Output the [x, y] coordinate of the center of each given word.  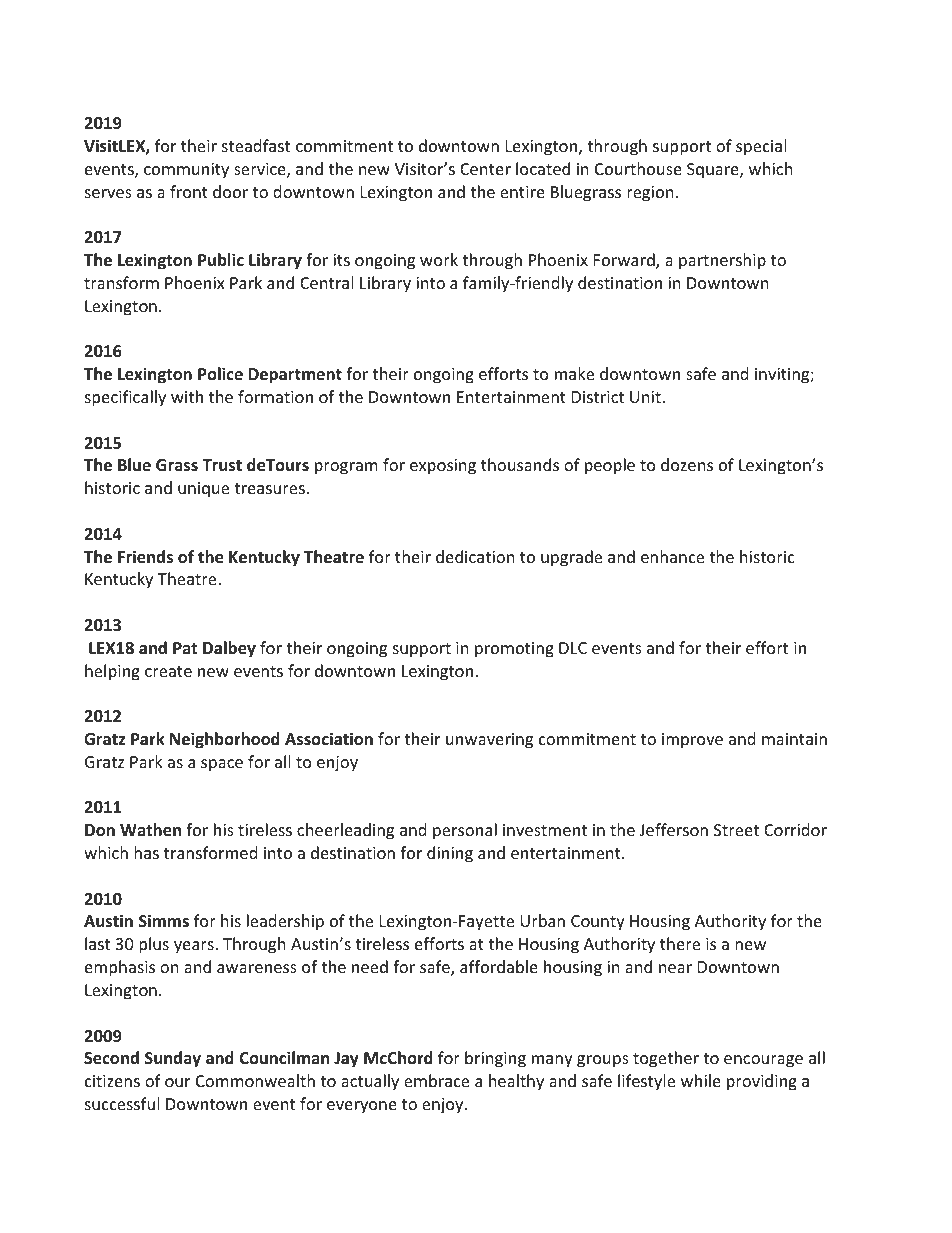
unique [203, 490]
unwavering [489, 741]
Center [485, 169]
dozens [687, 464]
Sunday [173, 1059]
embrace [436, 1080]
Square [714, 171]
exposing [443, 467]
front [189, 191]
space [222, 765]
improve [692, 741]
